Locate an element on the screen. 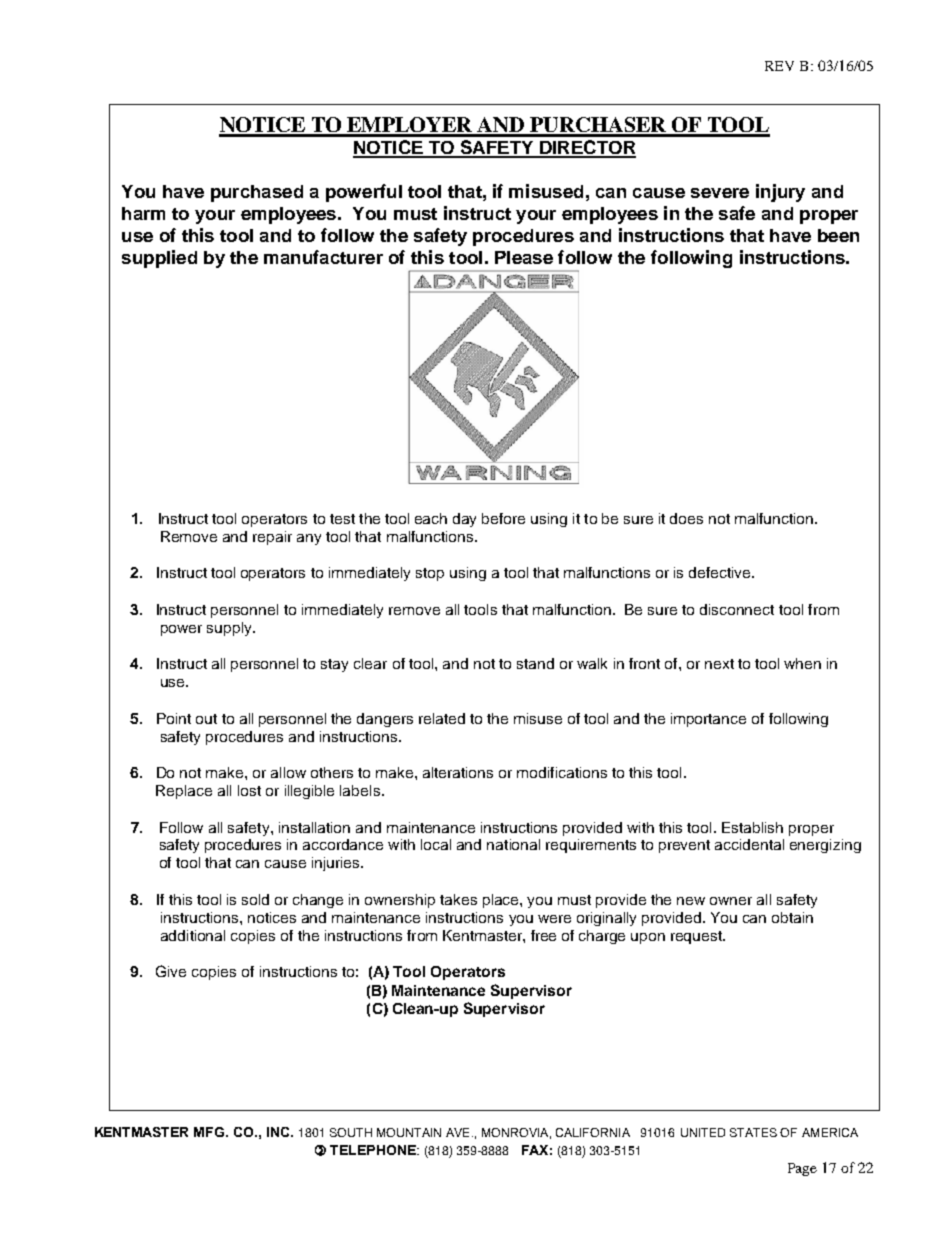  alterations is located at coordinates (458, 772).
